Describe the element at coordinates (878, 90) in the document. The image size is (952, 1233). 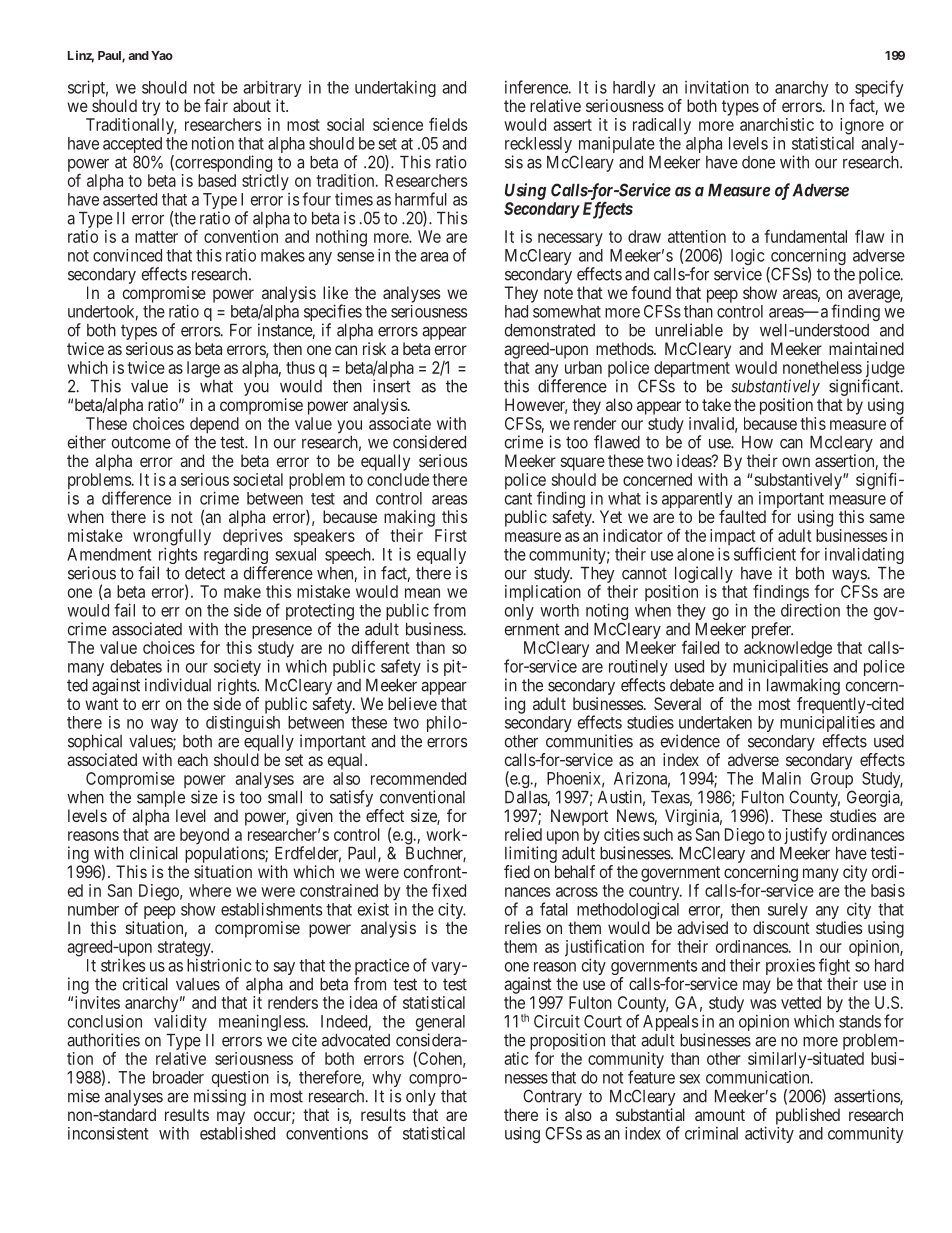
I see `specify` at that location.
